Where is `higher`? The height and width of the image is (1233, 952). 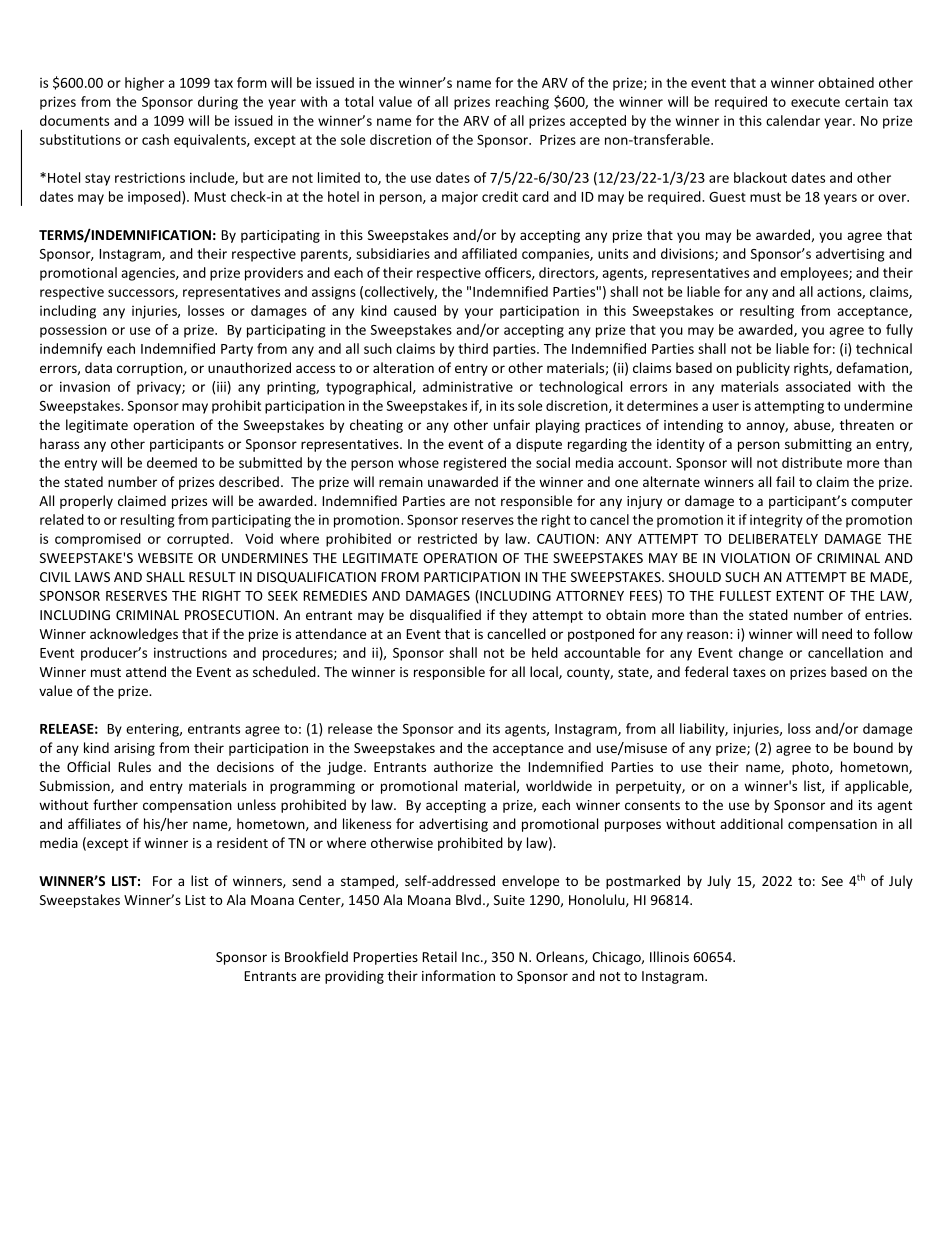
higher is located at coordinates (144, 84).
